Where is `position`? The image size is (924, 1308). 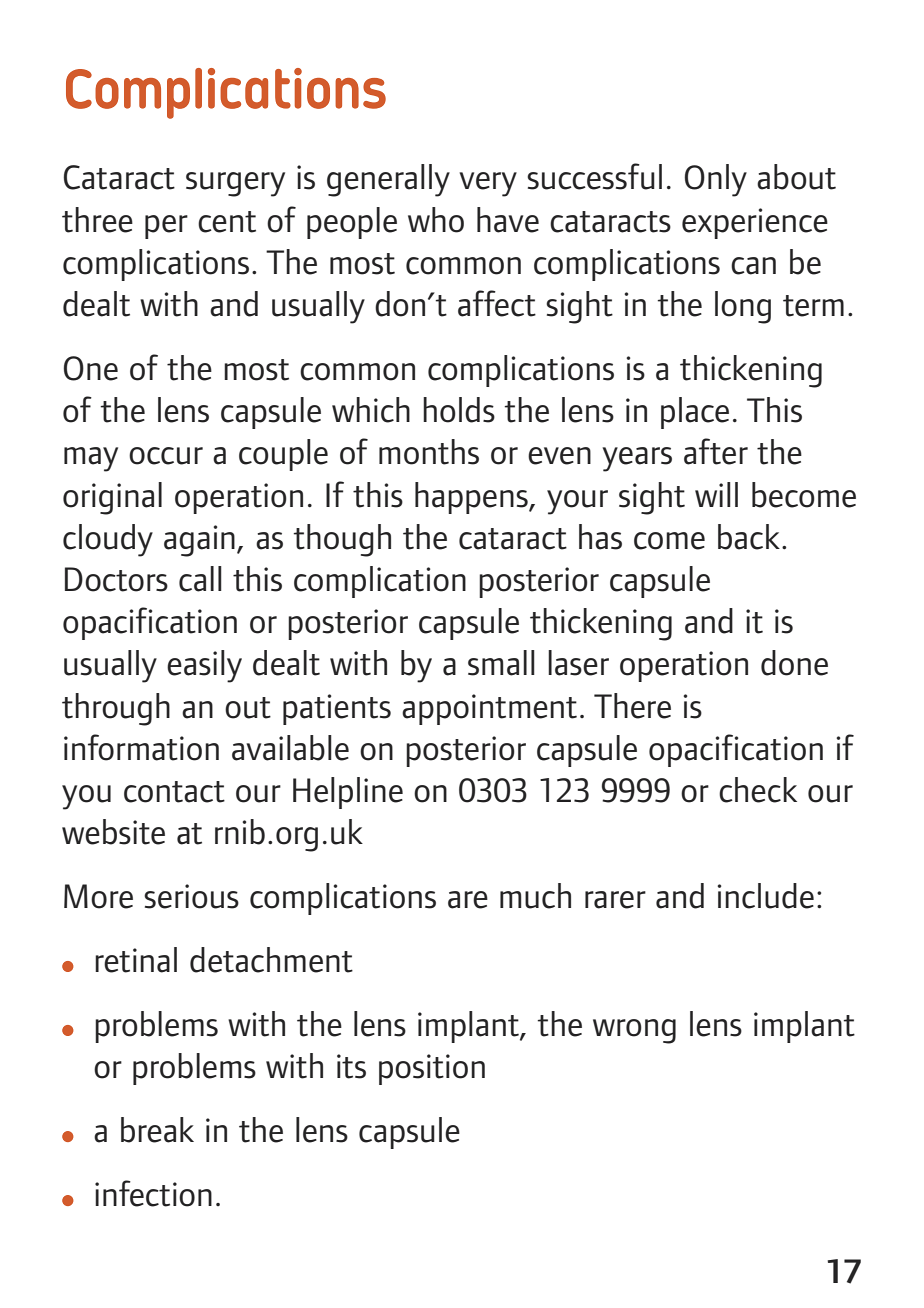
position is located at coordinates (432, 1069).
